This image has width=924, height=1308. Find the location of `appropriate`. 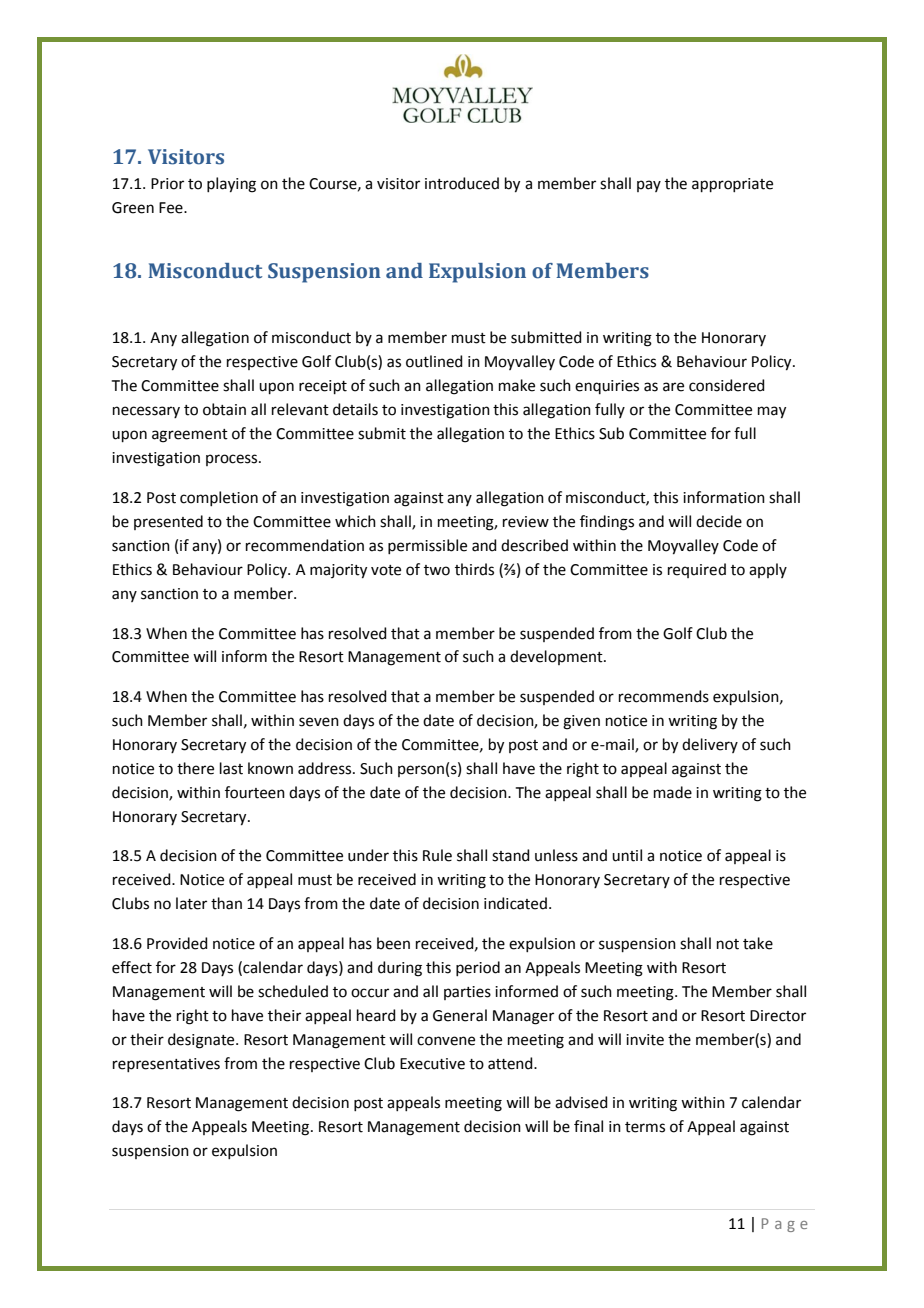

appropriate is located at coordinates (732, 185).
